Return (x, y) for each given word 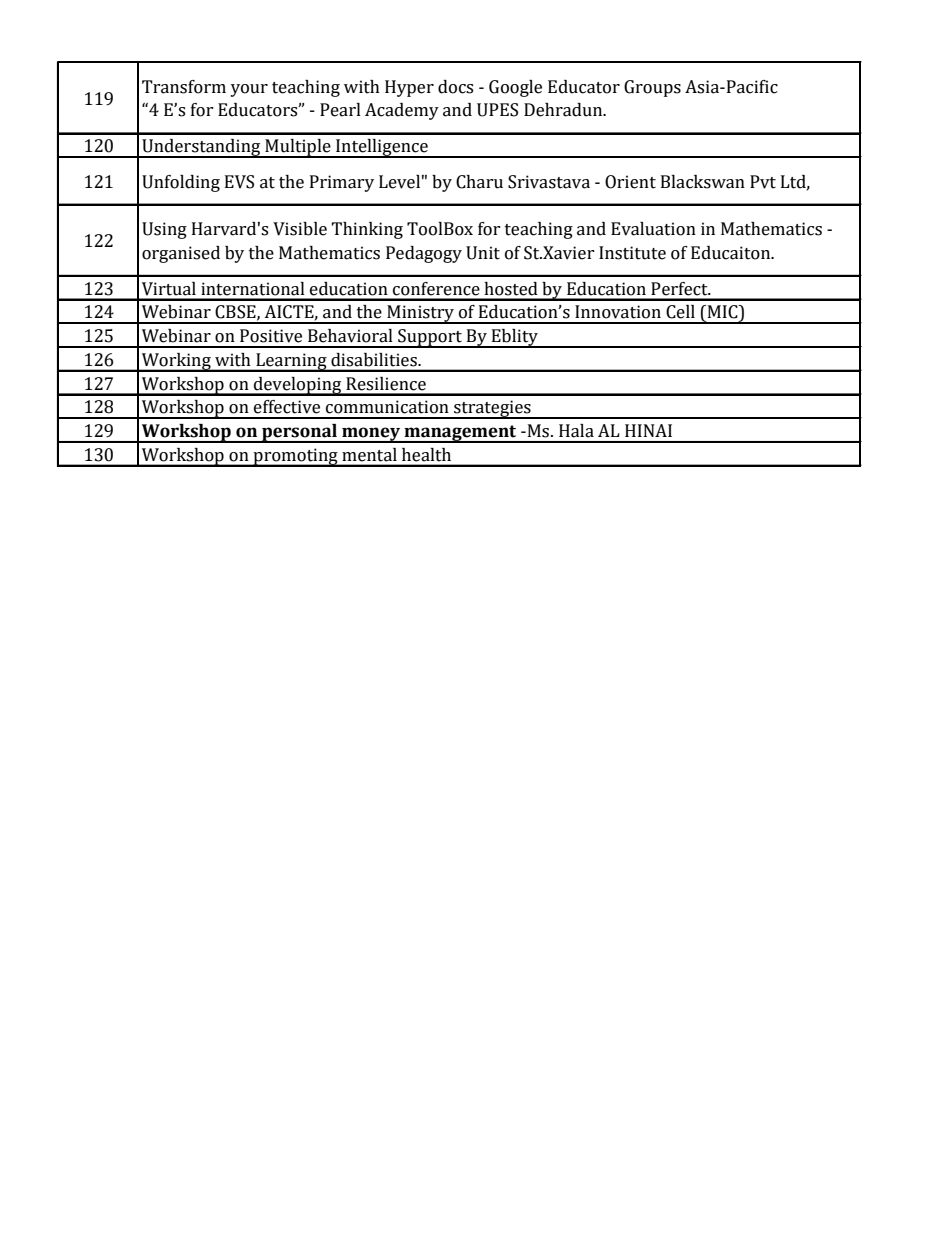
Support (430, 338)
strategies (492, 409)
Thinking (367, 230)
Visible (300, 229)
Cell (680, 312)
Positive (271, 336)
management (460, 434)
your (249, 90)
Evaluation (653, 229)
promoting (295, 457)
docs (455, 87)
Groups (652, 88)
